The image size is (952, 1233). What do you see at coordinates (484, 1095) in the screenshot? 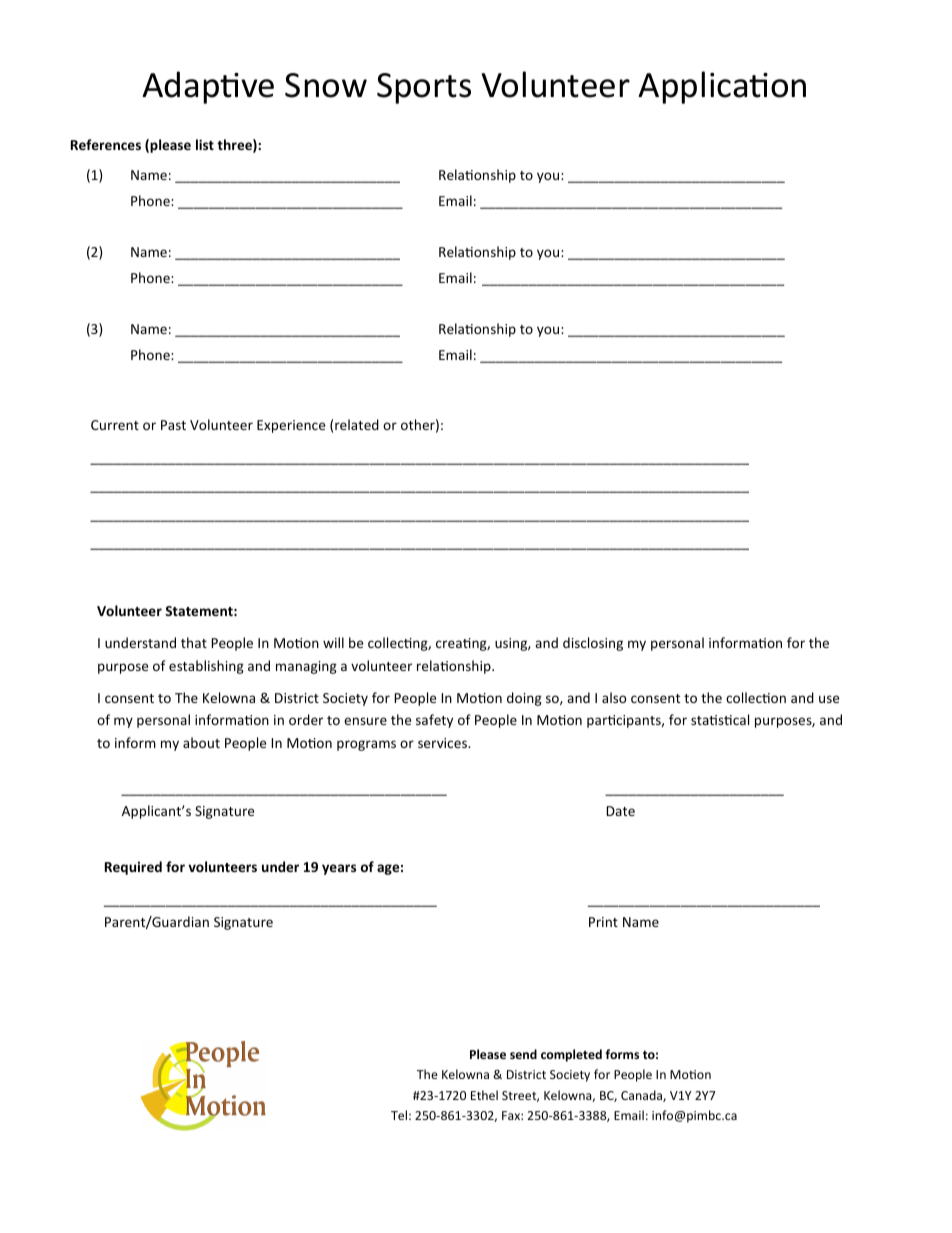
I see `Ethel` at bounding box center [484, 1095].
